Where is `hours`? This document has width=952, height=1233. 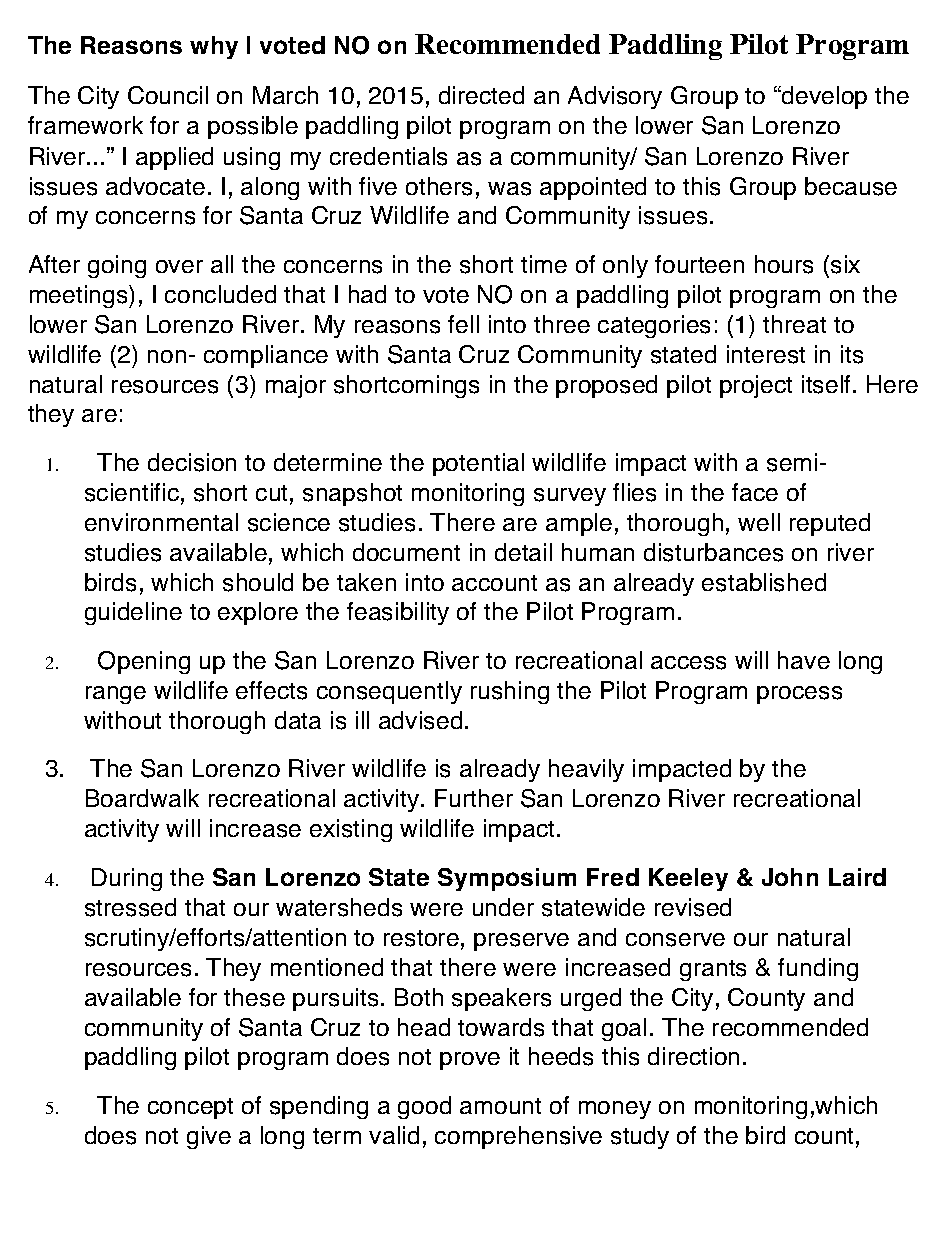 hours is located at coordinates (784, 264).
